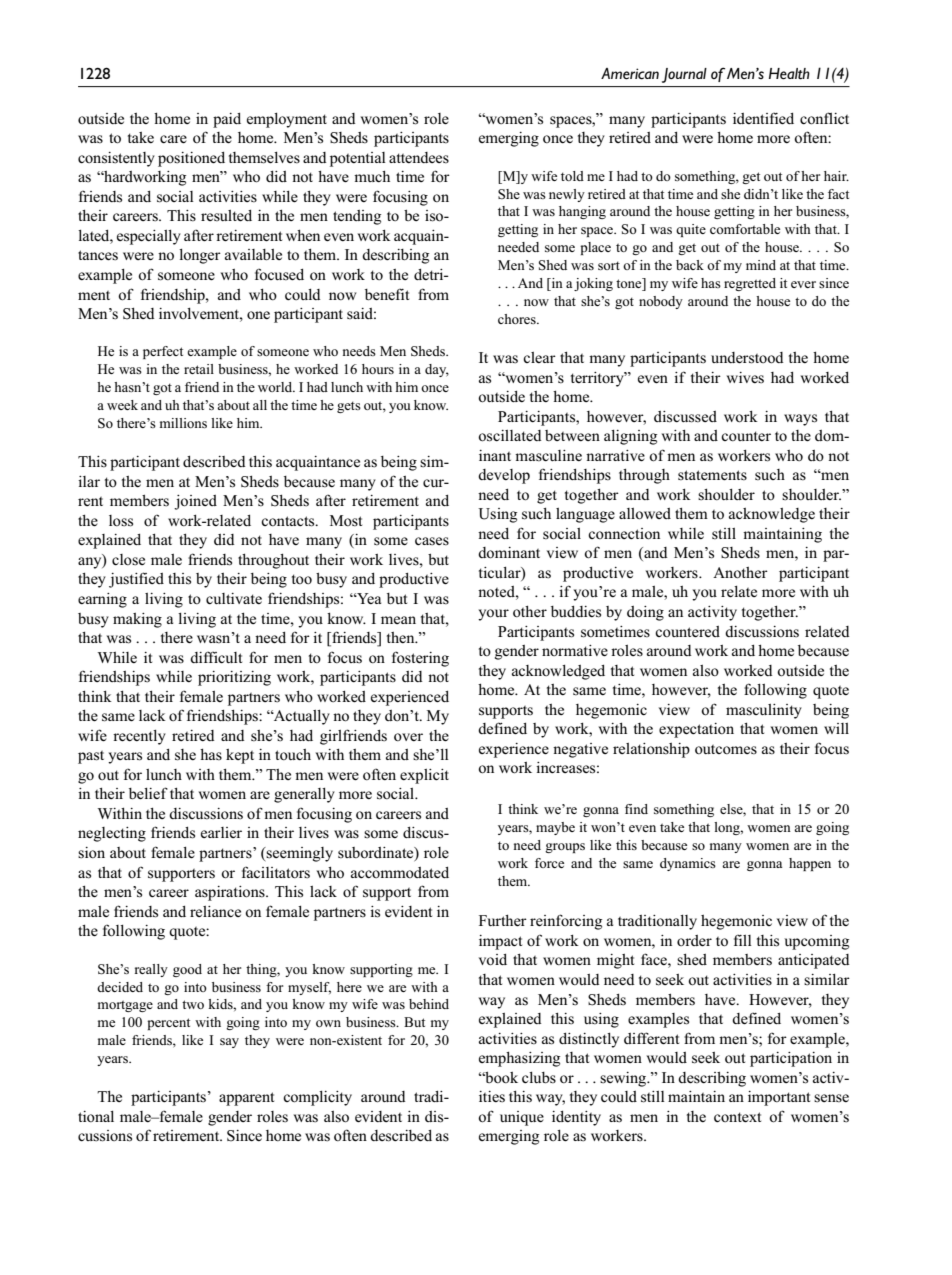  Describe the element at coordinates (779, 1098) in the document. I see `important` at that location.
